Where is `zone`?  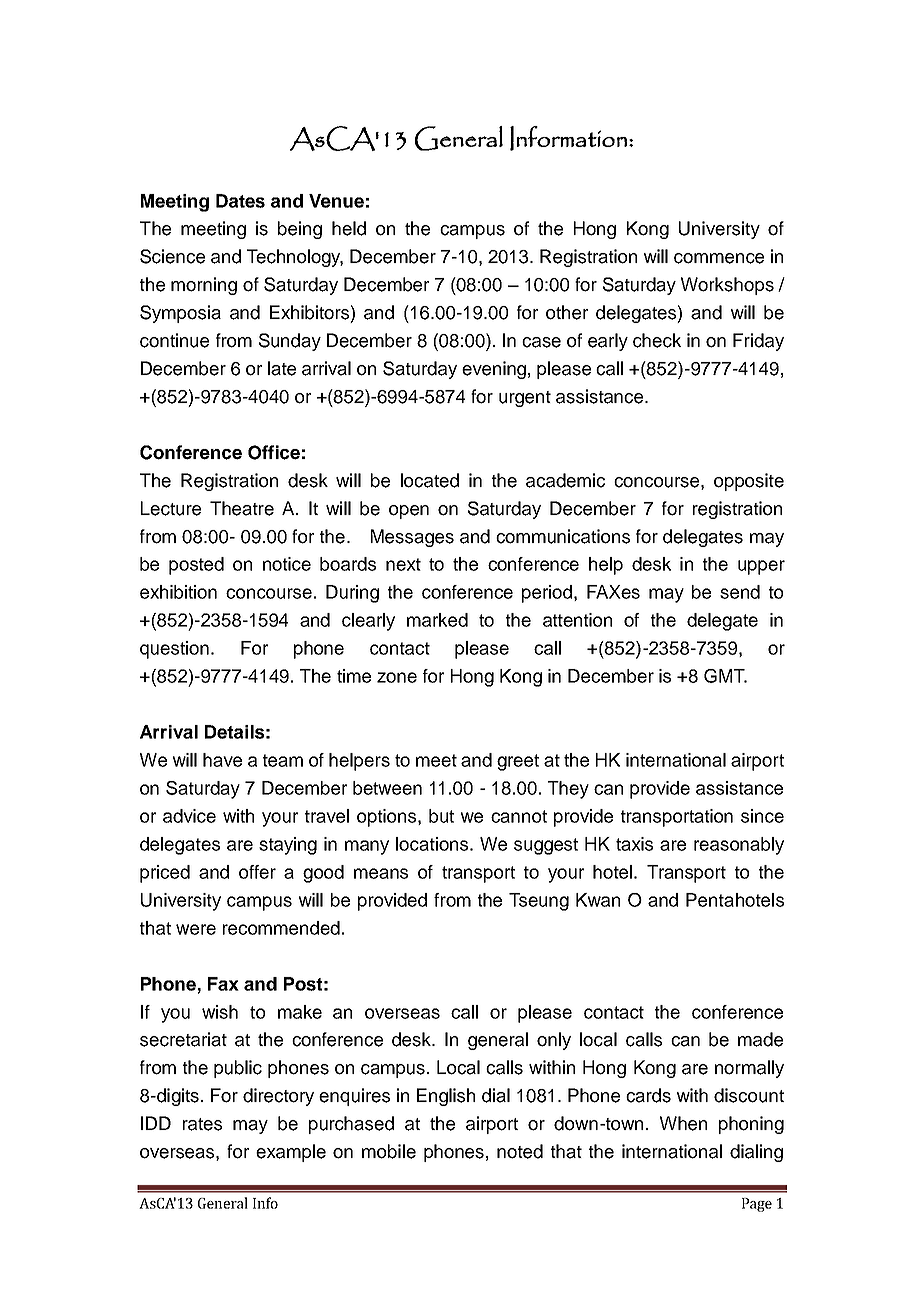
zone is located at coordinates (397, 677).
